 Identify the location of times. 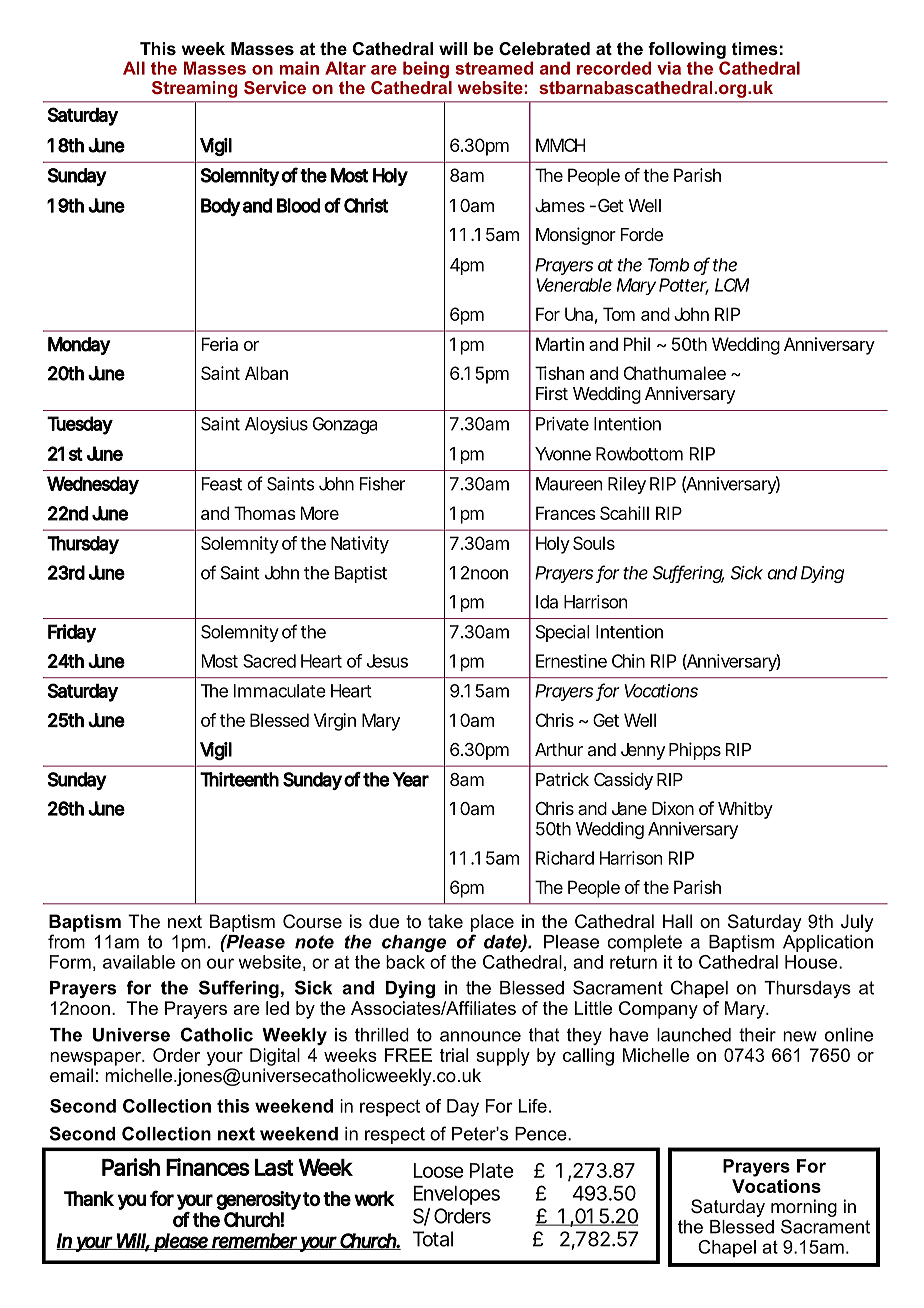
(754, 48).
